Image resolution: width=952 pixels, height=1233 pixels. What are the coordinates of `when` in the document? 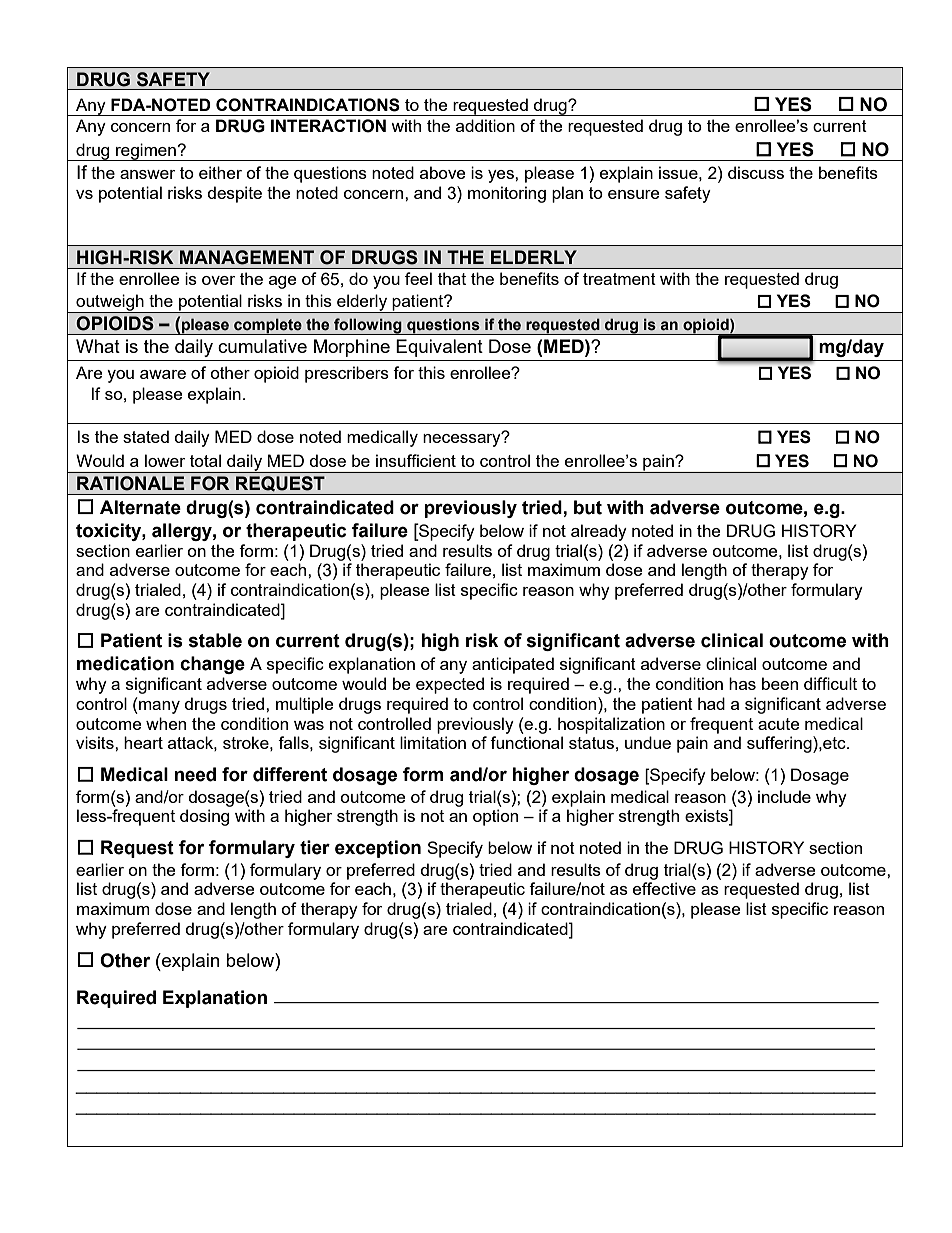 It's located at (166, 723).
